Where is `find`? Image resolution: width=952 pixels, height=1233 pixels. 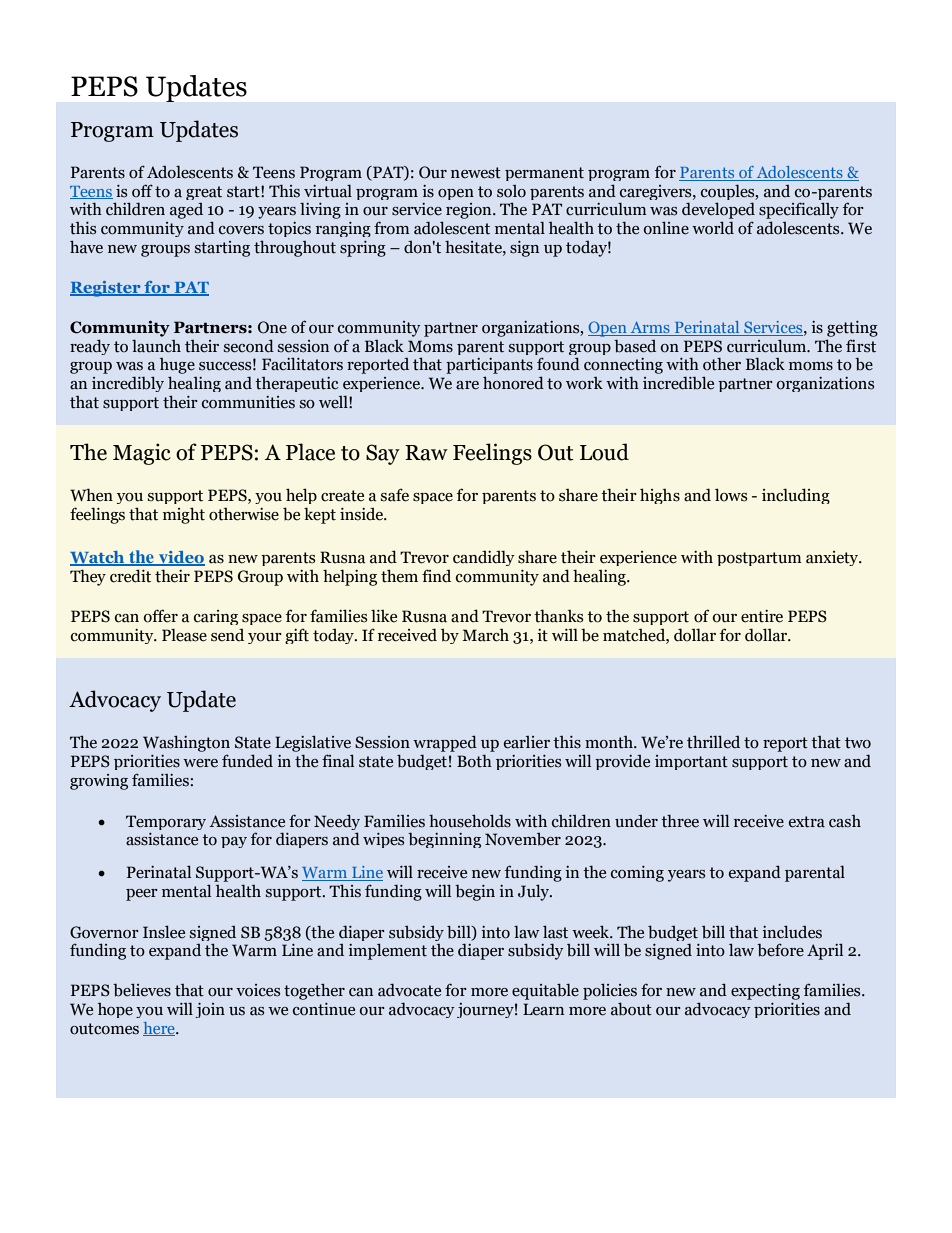 find is located at coordinates (436, 575).
